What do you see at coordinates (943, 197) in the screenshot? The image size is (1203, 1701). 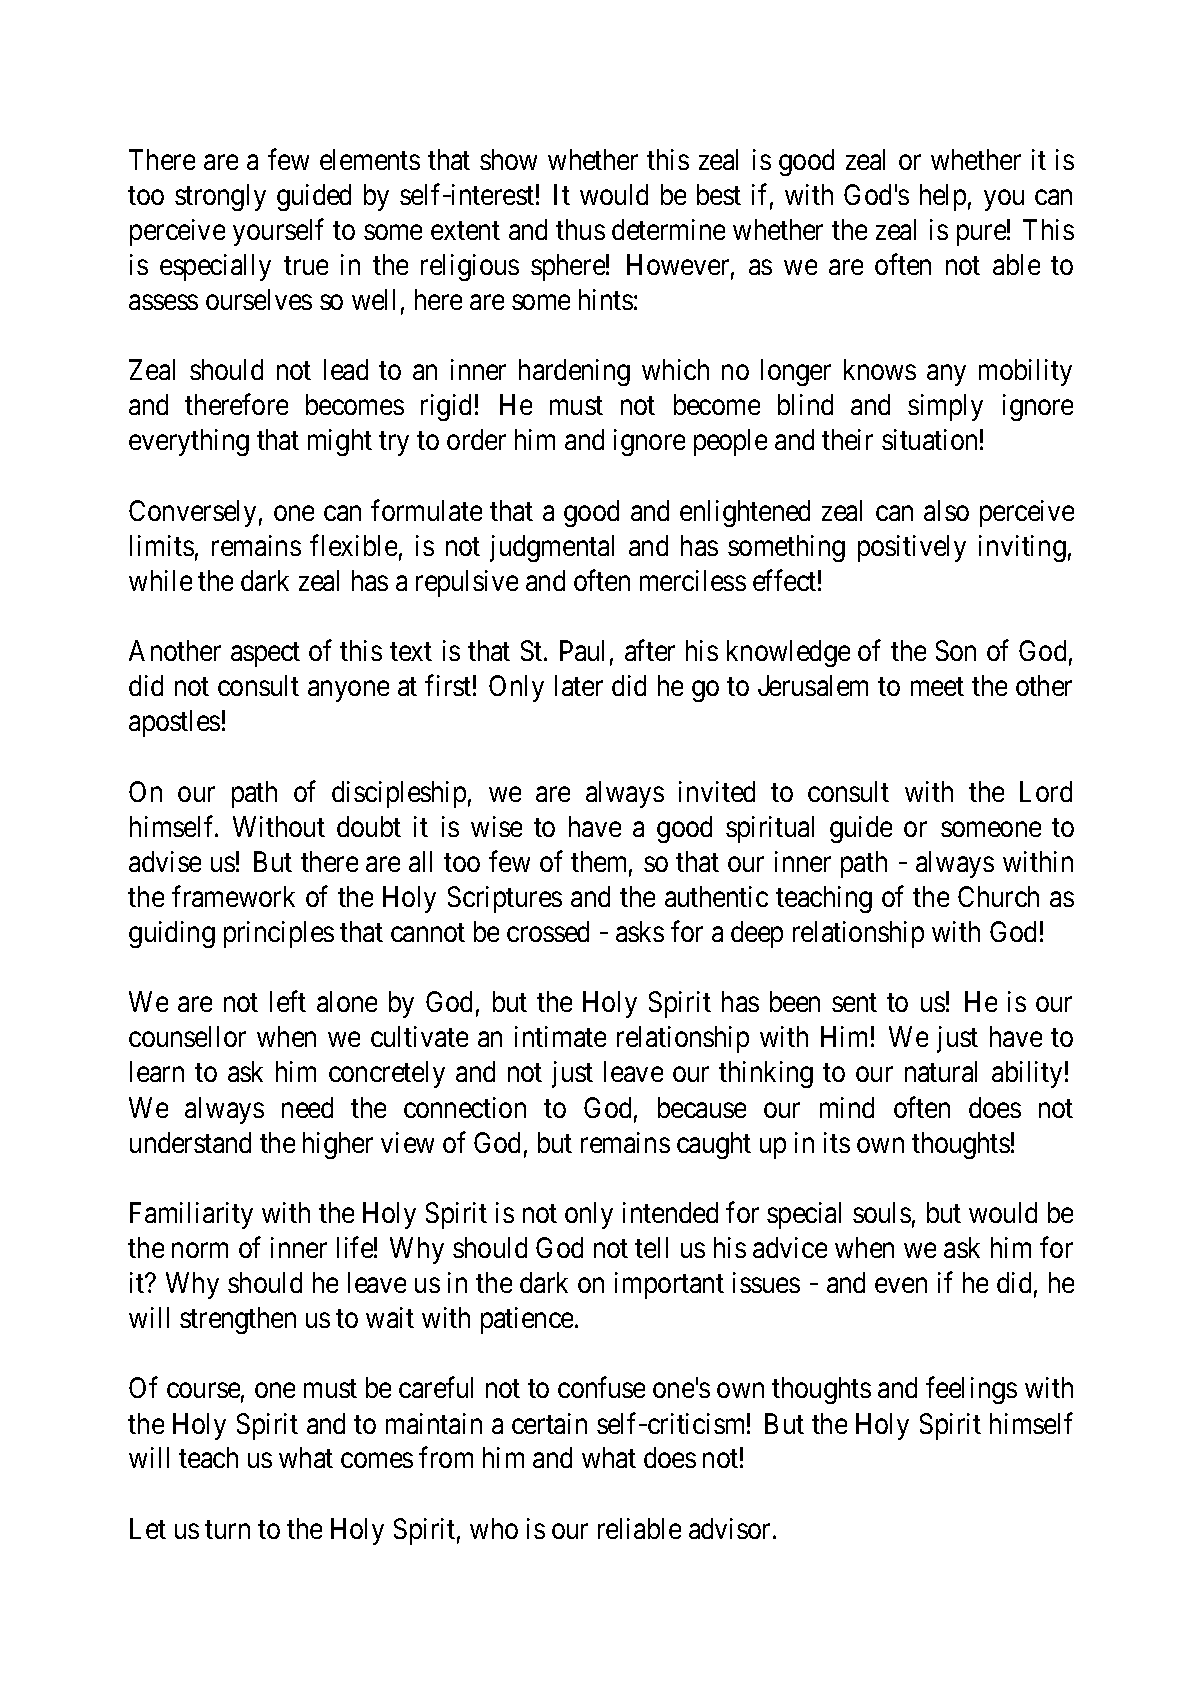 I see `help` at bounding box center [943, 197].
